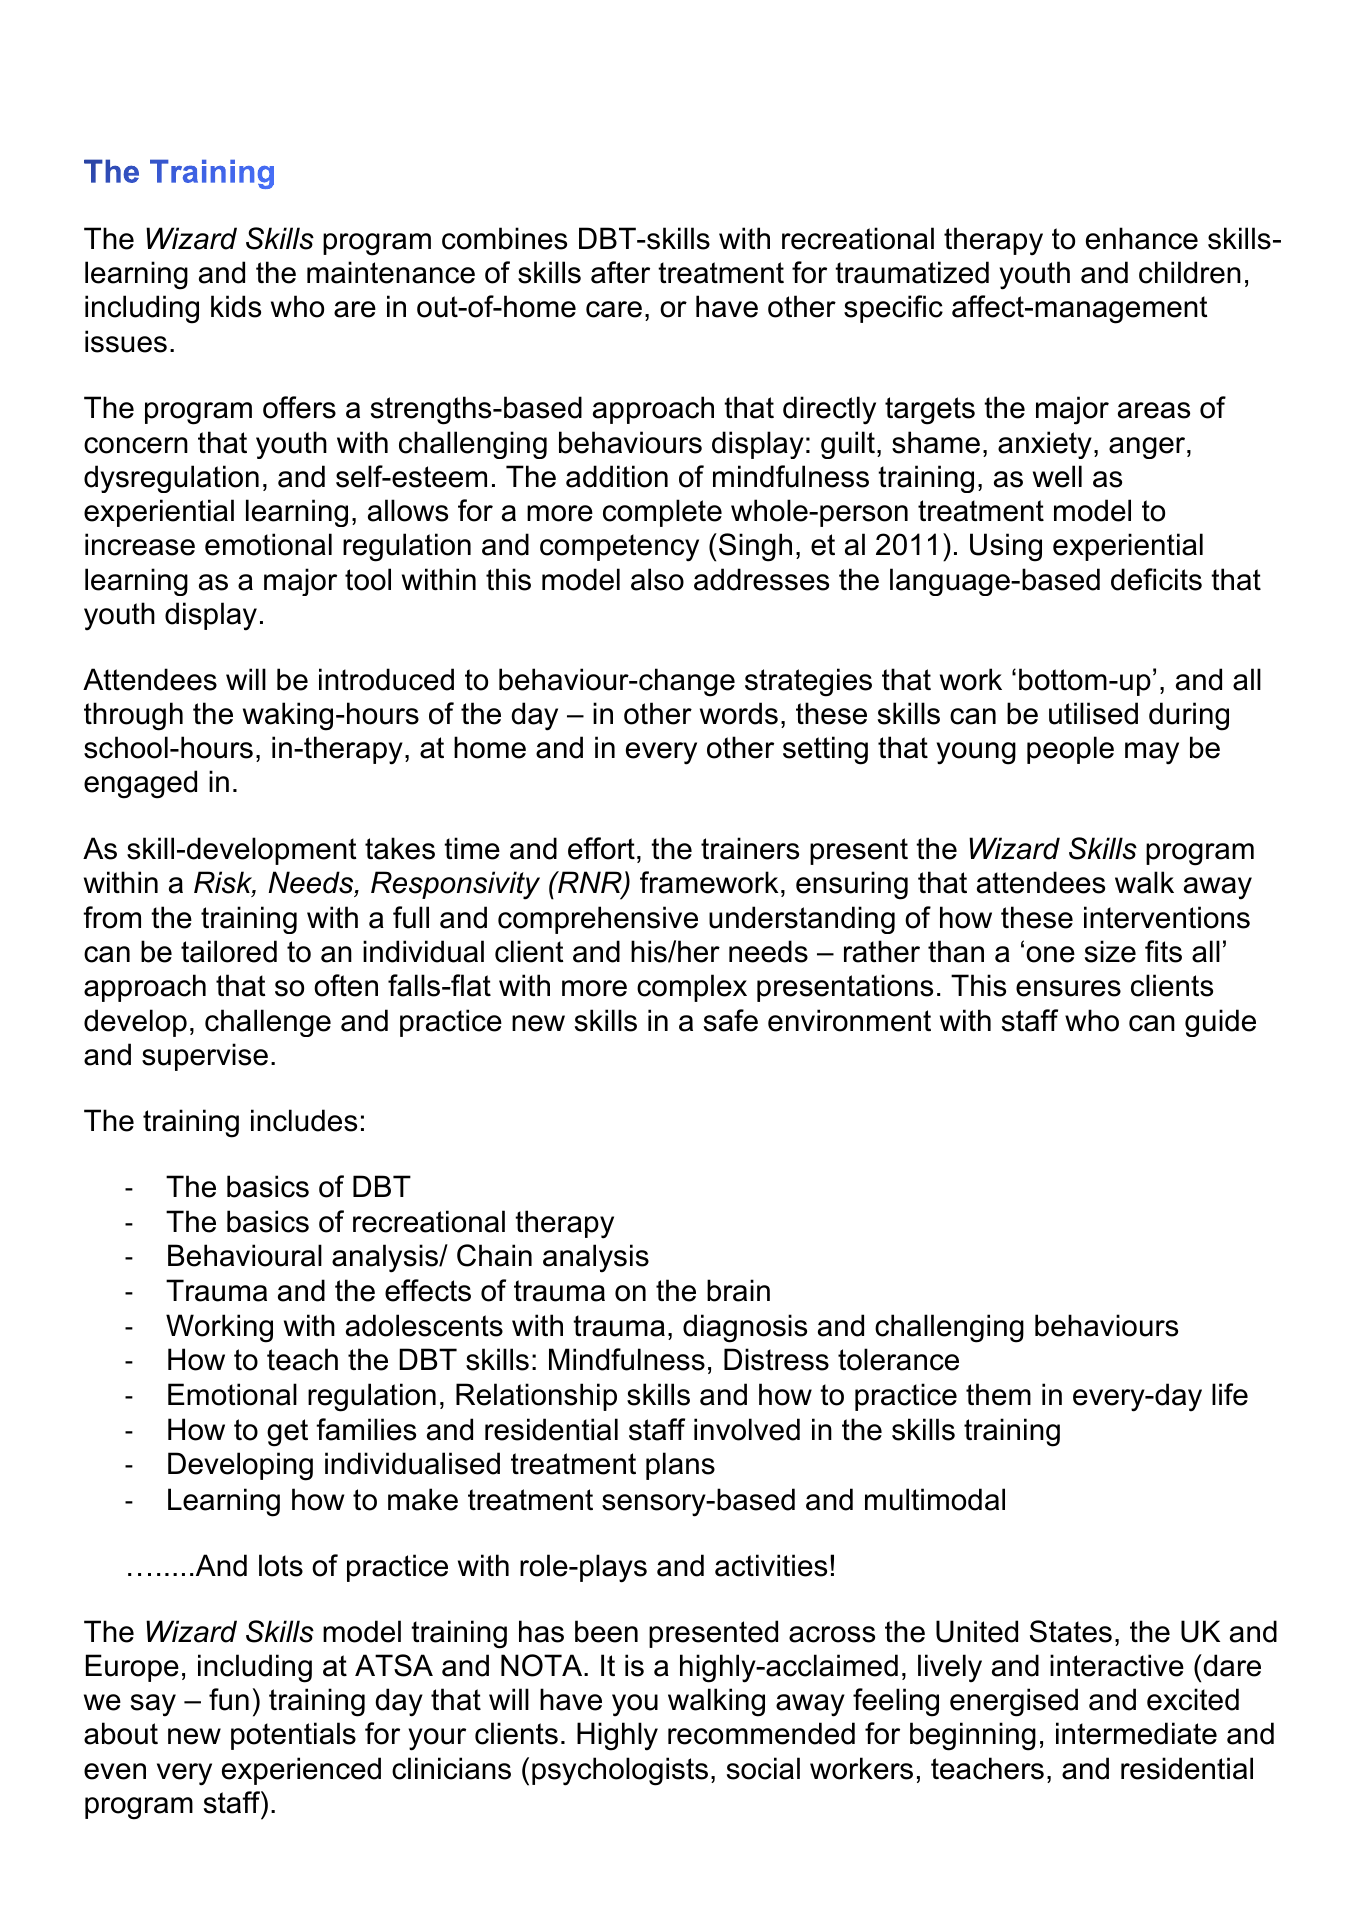 This page has width=1364, height=1929. I want to click on after, so click(620, 272).
